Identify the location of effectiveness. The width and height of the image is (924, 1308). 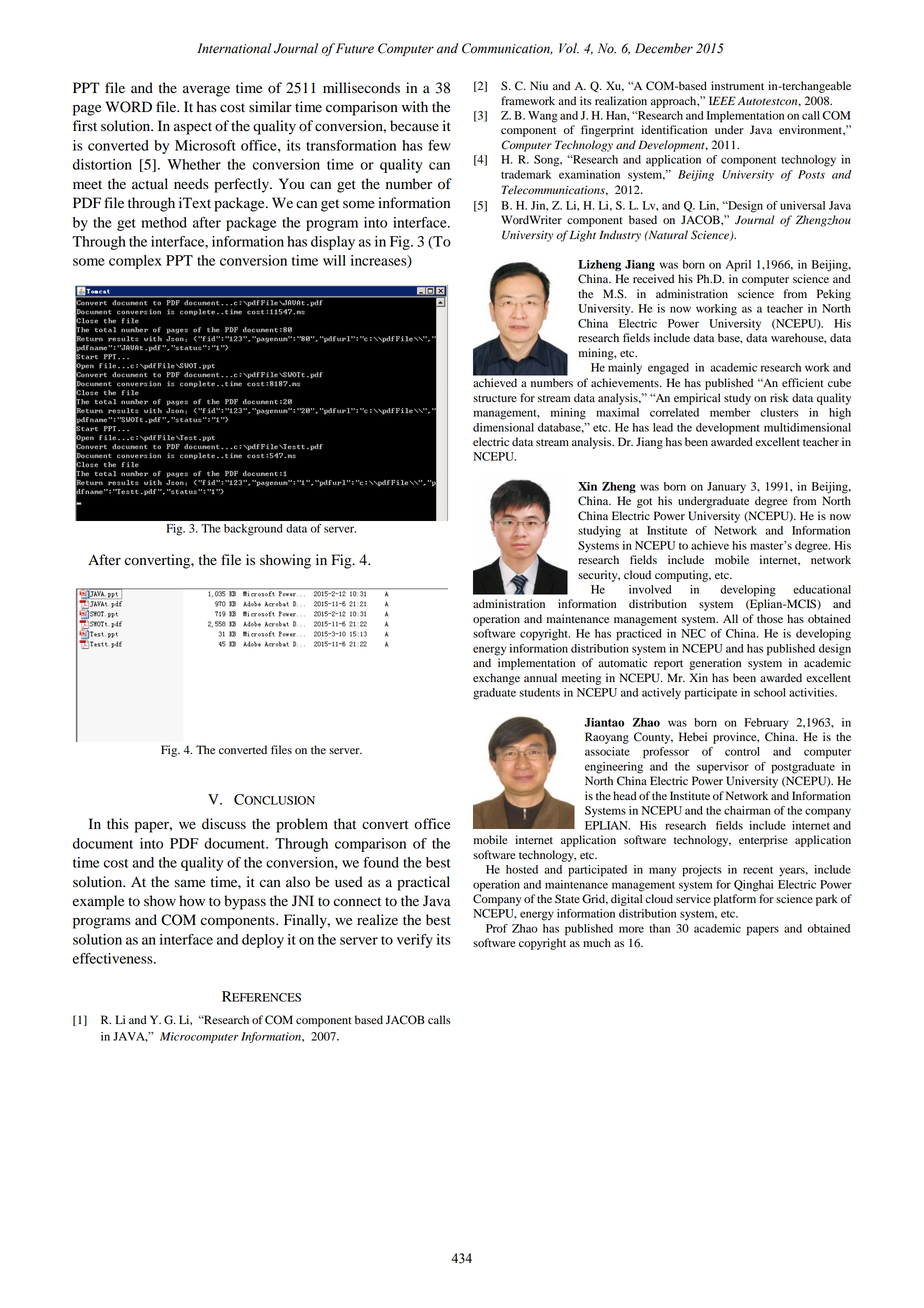
(114, 958).
